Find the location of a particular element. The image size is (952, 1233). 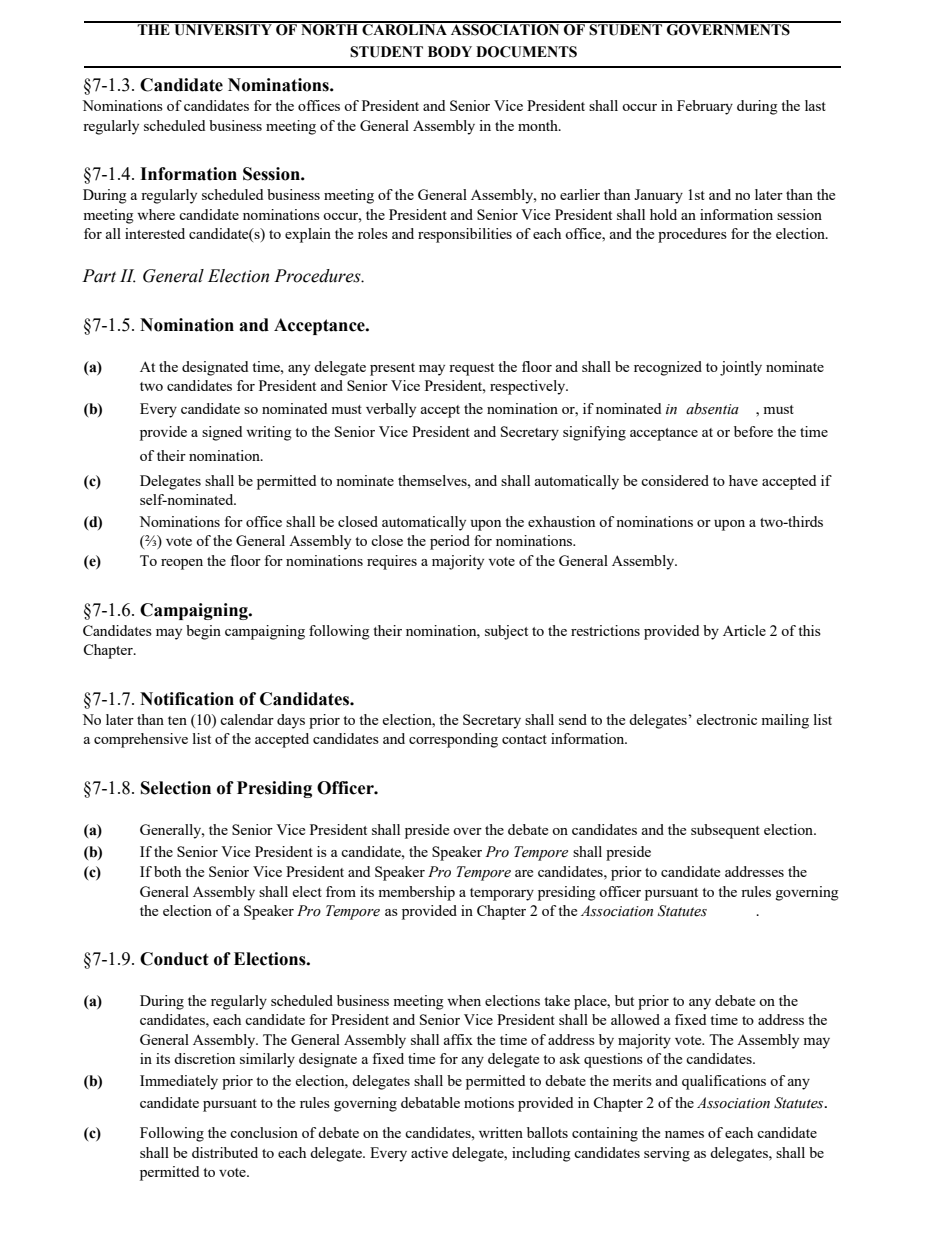

debatable is located at coordinates (430, 1102).
